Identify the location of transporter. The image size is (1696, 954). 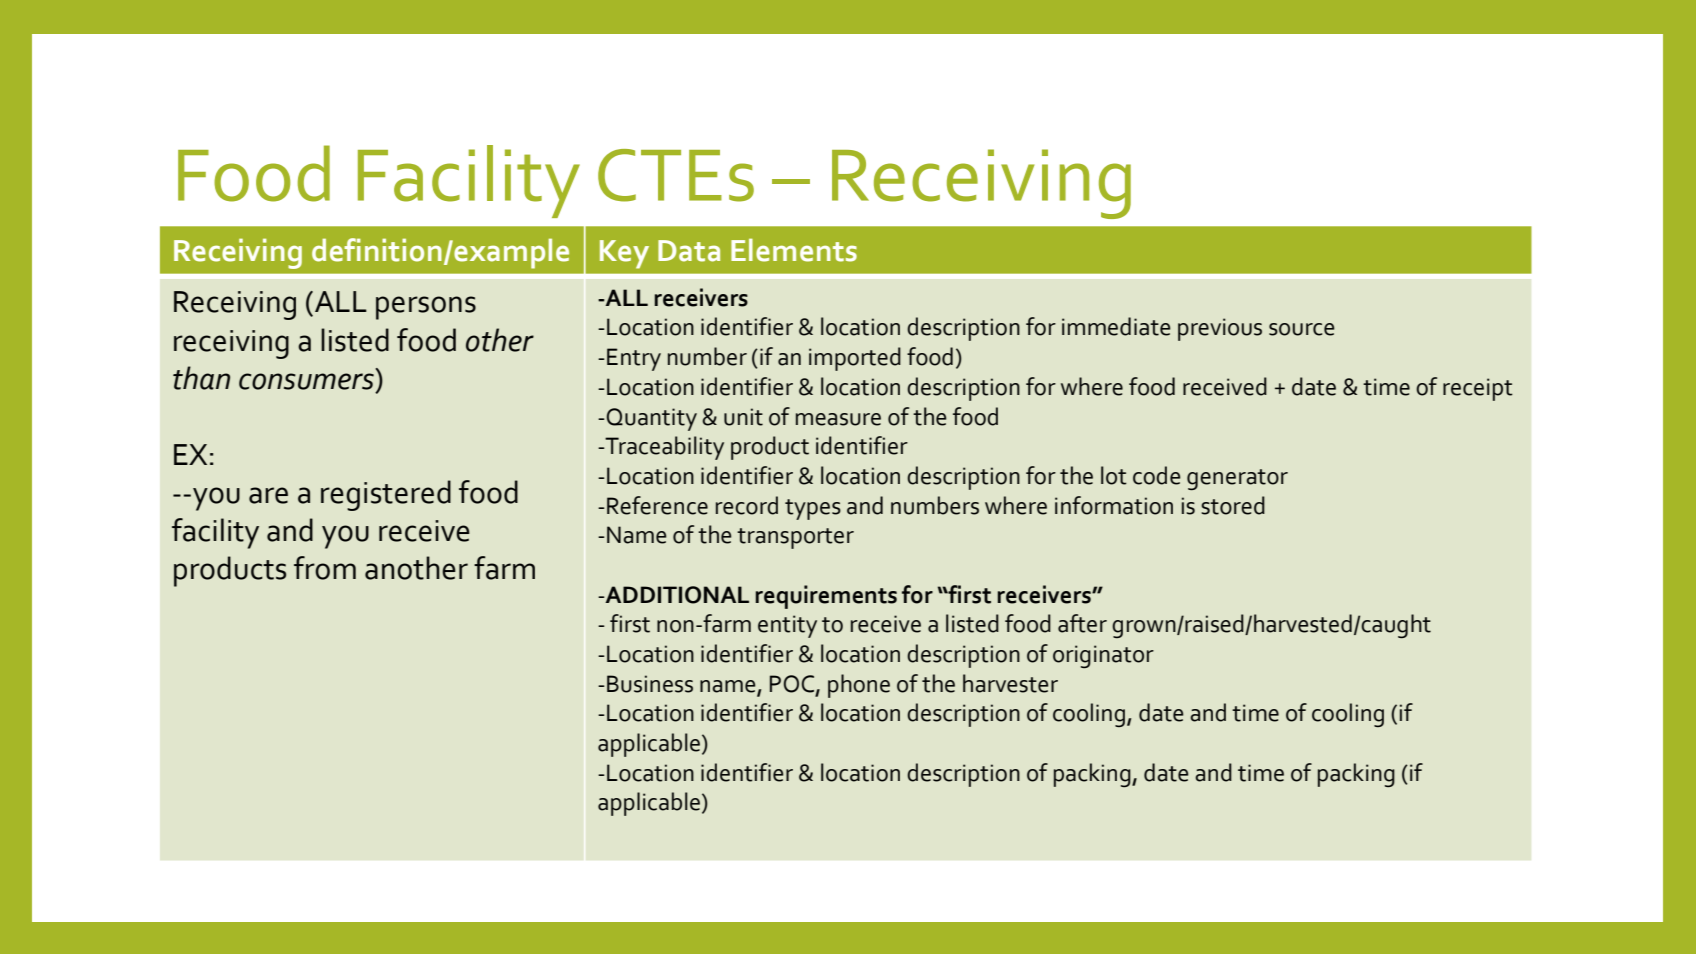
(795, 538).
